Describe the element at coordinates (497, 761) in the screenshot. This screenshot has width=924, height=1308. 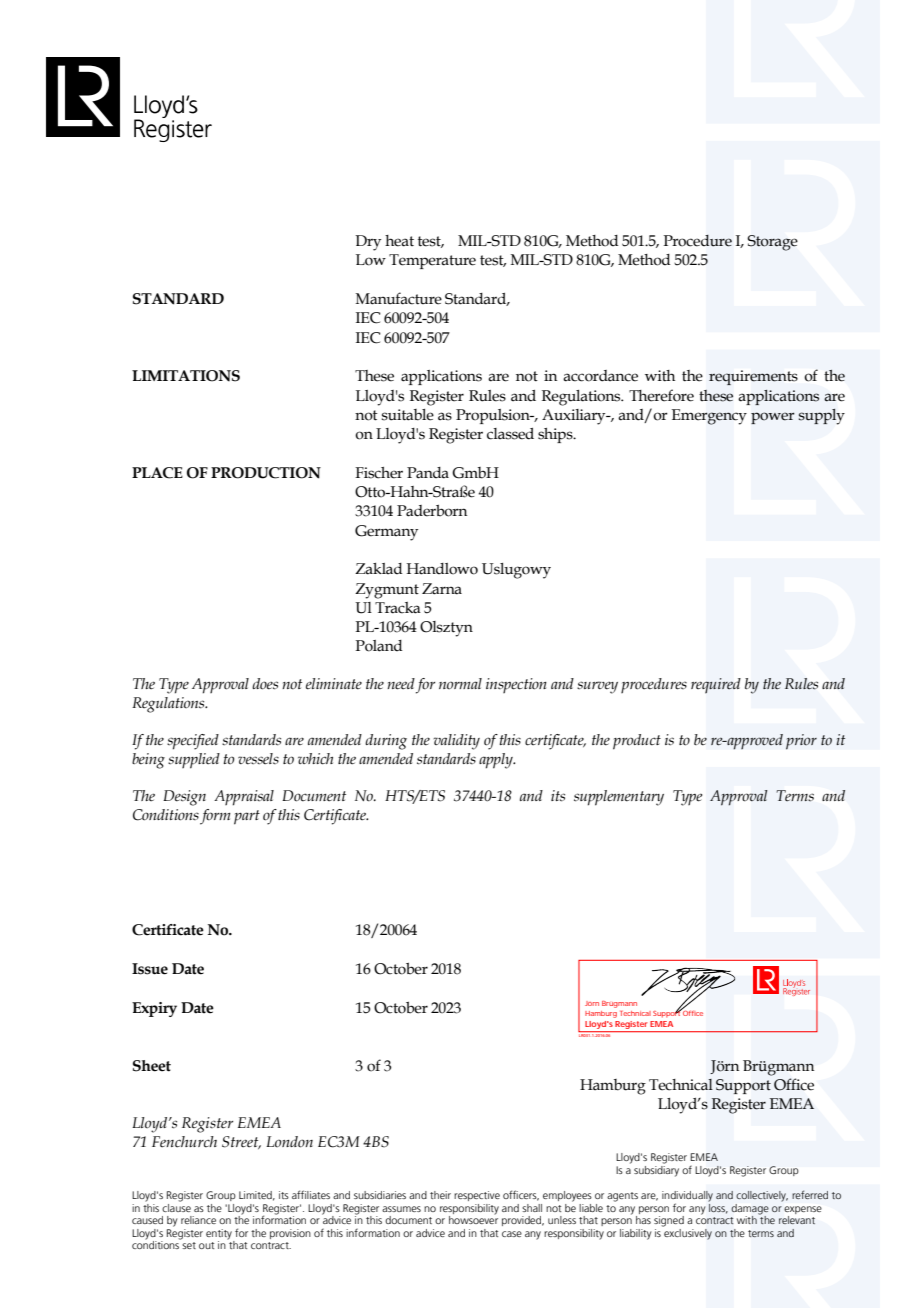
I see `apply` at that location.
